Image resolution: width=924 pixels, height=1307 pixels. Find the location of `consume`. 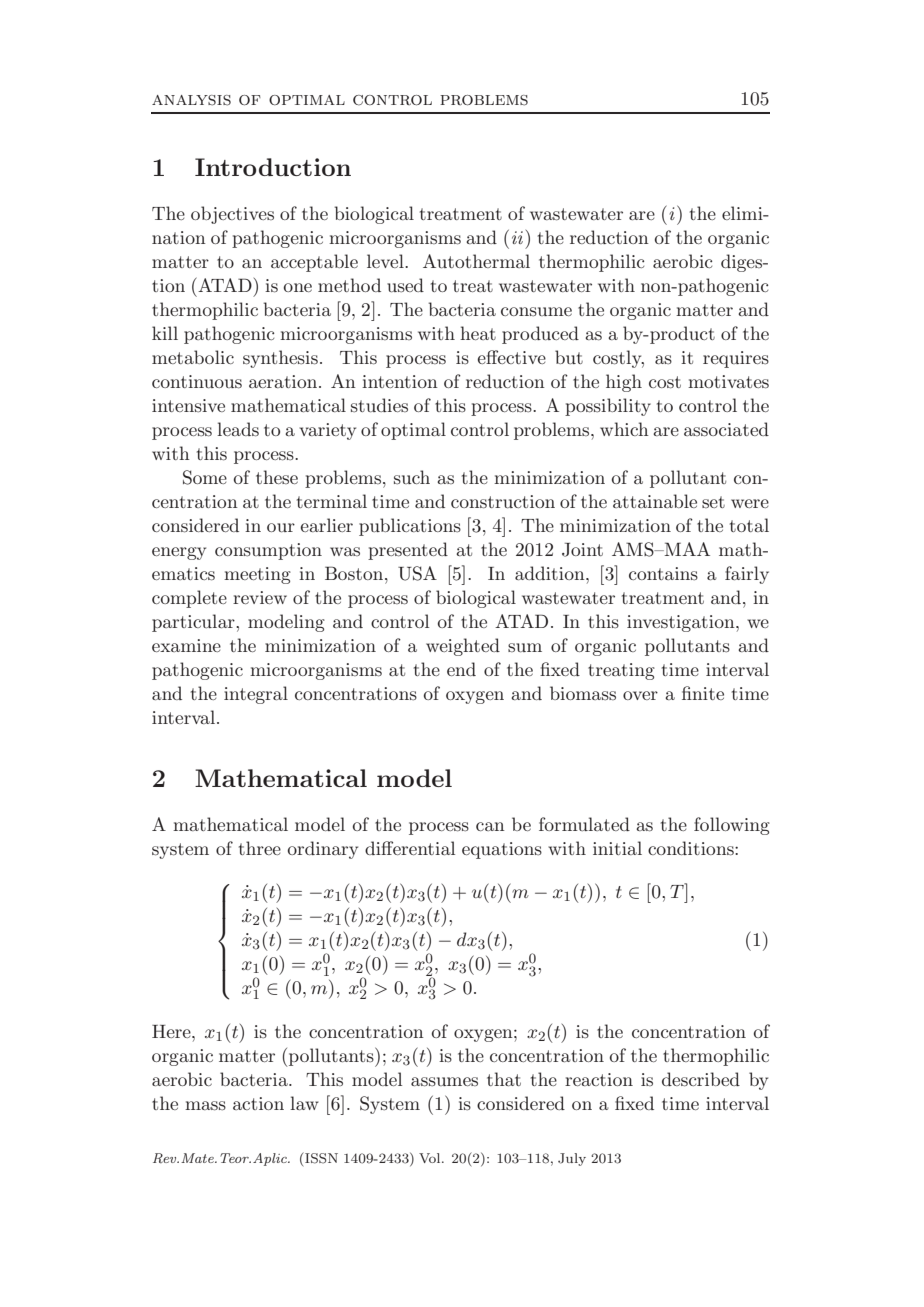

consume is located at coordinates (536, 311).
